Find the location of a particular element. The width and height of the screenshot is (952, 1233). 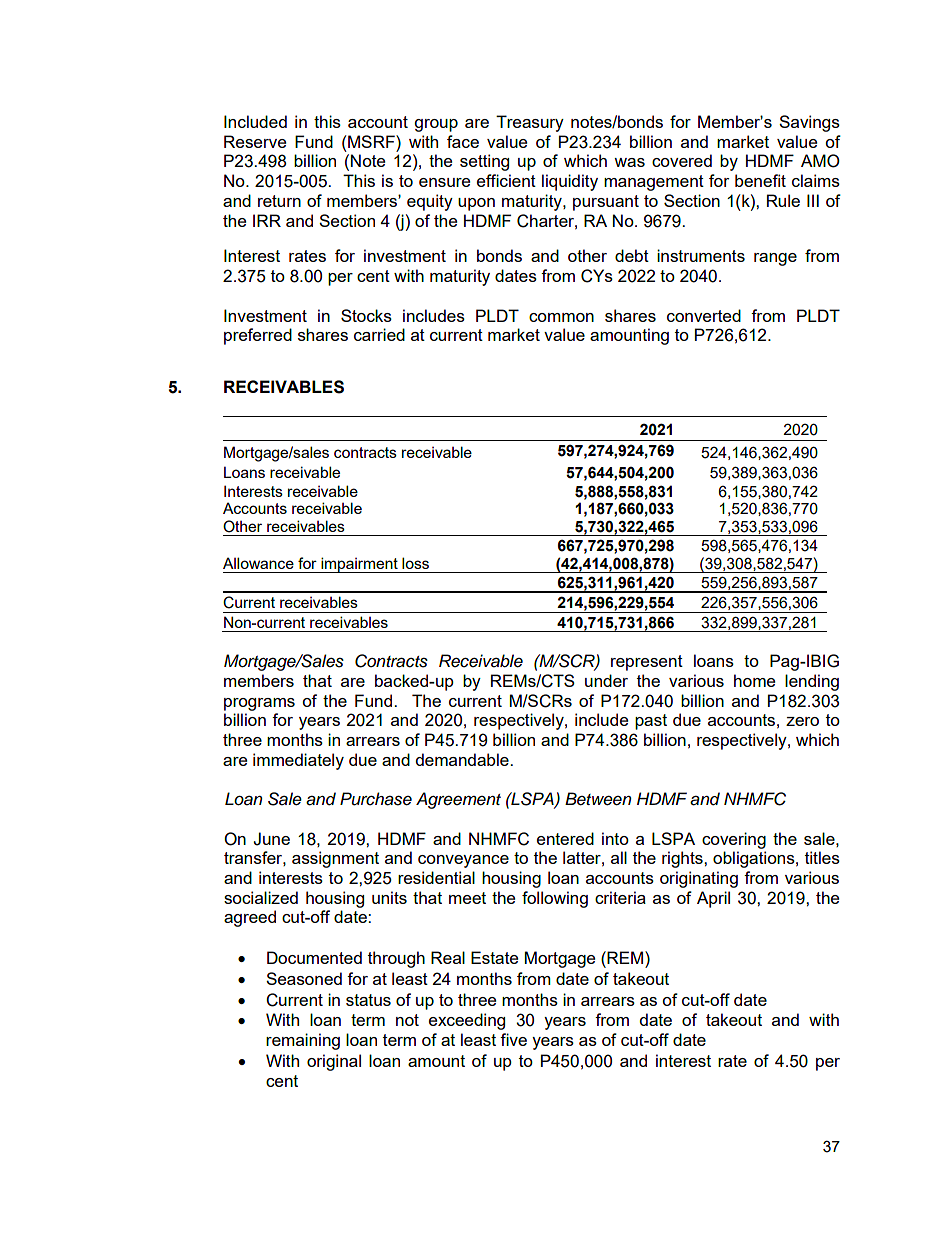

Reserve is located at coordinates (255, 141).
